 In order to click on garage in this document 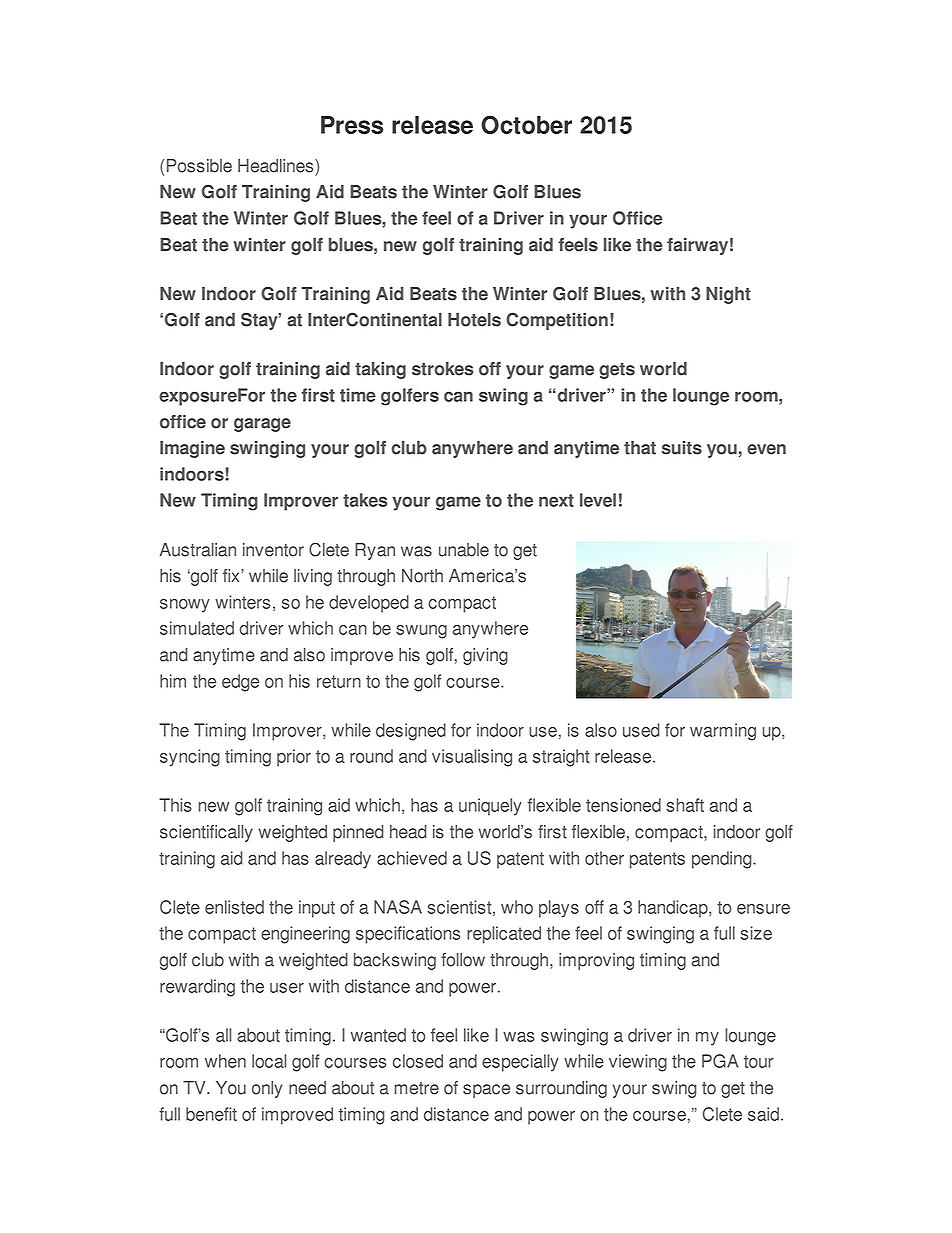, I will do `click(262, 425)`.
